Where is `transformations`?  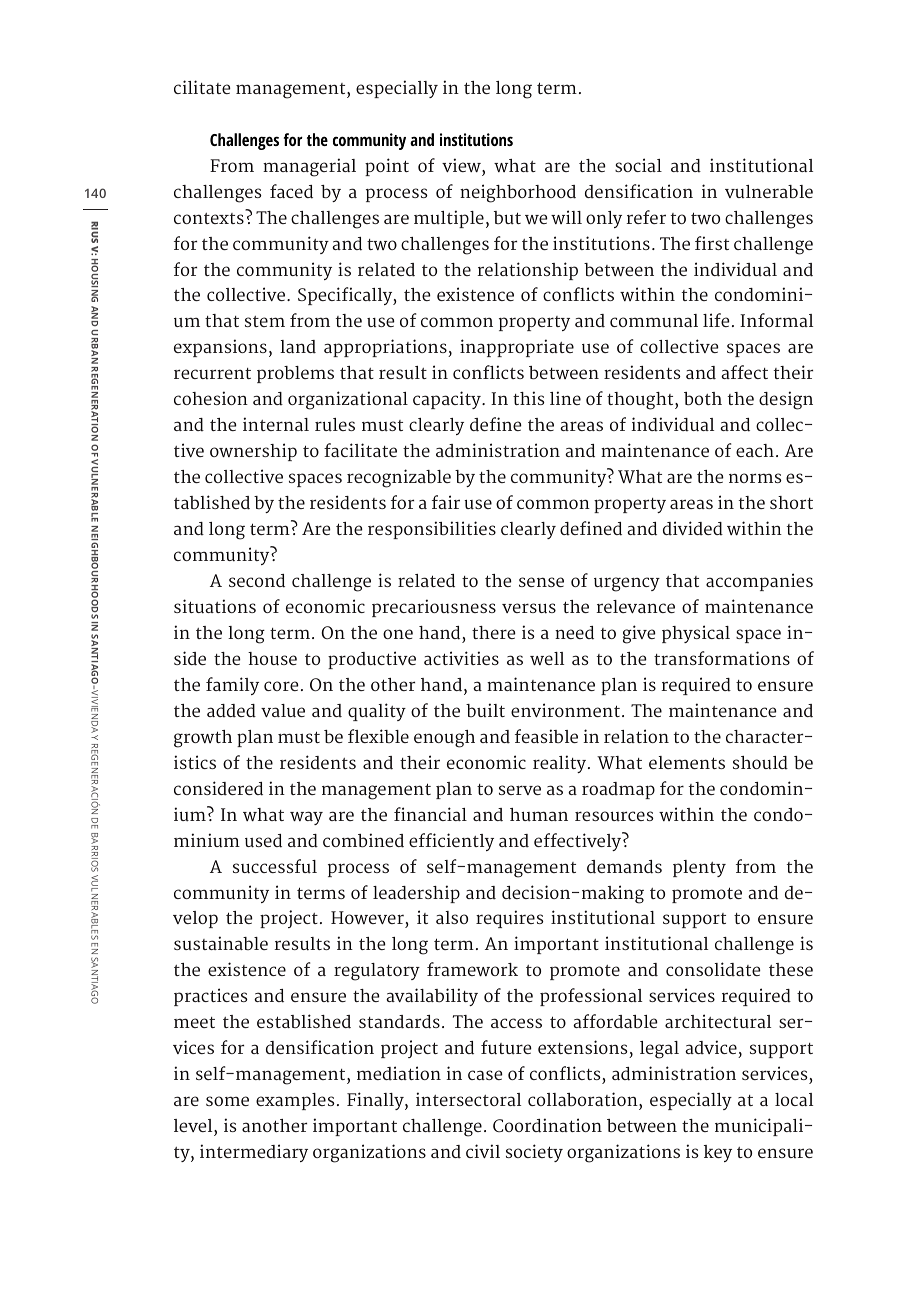
transformations is located at coordinates (722, 658).
